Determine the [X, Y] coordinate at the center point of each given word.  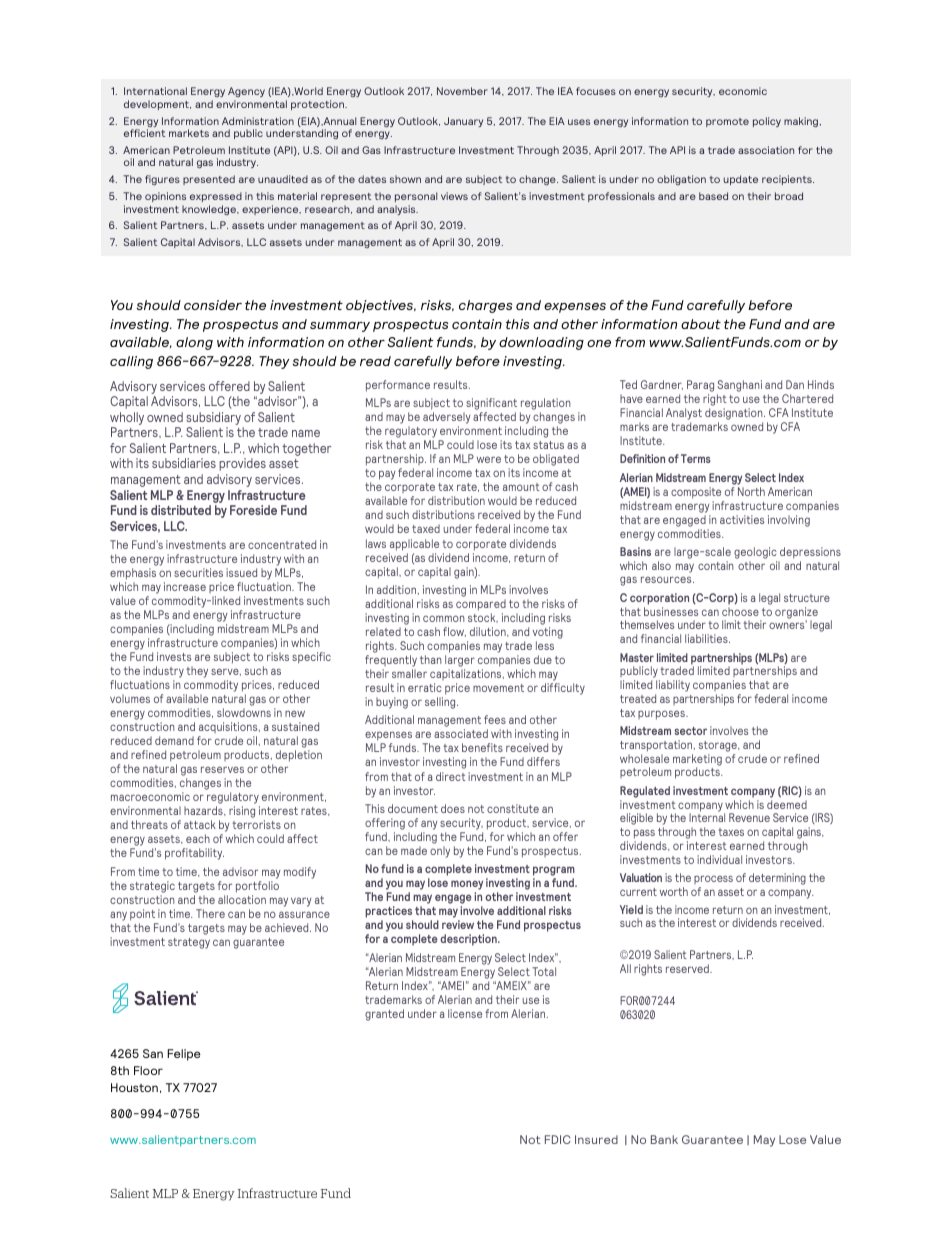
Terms [696, 458]
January [463, 122]
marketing [697, 761]
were [489, 459]
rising [242, 812]
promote [727, 122]
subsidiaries [184, 463]
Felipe [184, 1055]
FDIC [558, 1139]
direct [451, 776]
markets [189, 133]
